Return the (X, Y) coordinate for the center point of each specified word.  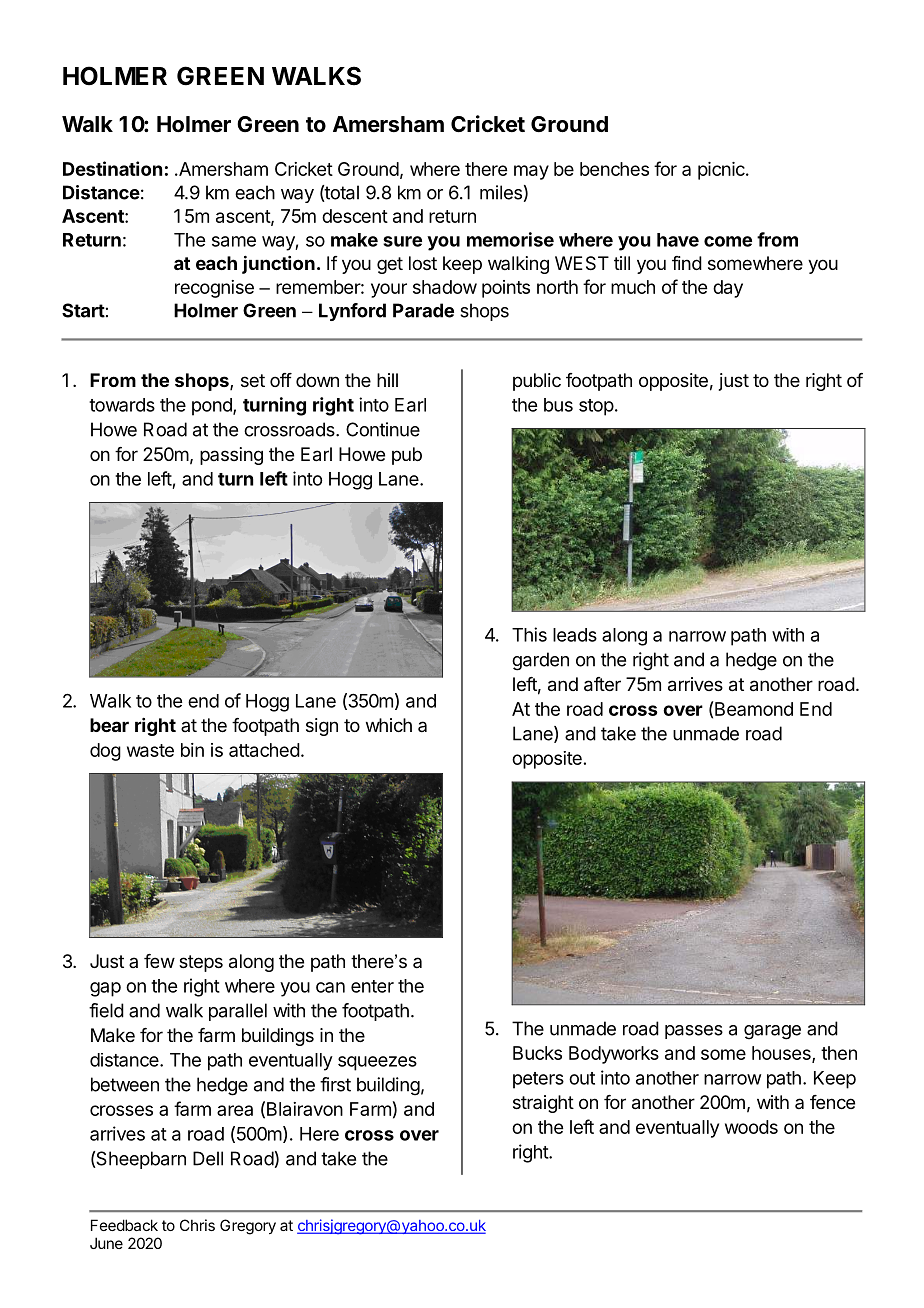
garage (772, 1032)
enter (372, 986)
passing (231, 456)
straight (543, 1104)
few (159, 961)
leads (575, 635)
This (529, 634)
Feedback (124, 1225)
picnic (722, 171)
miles (501, 192)
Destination (112, 168)
